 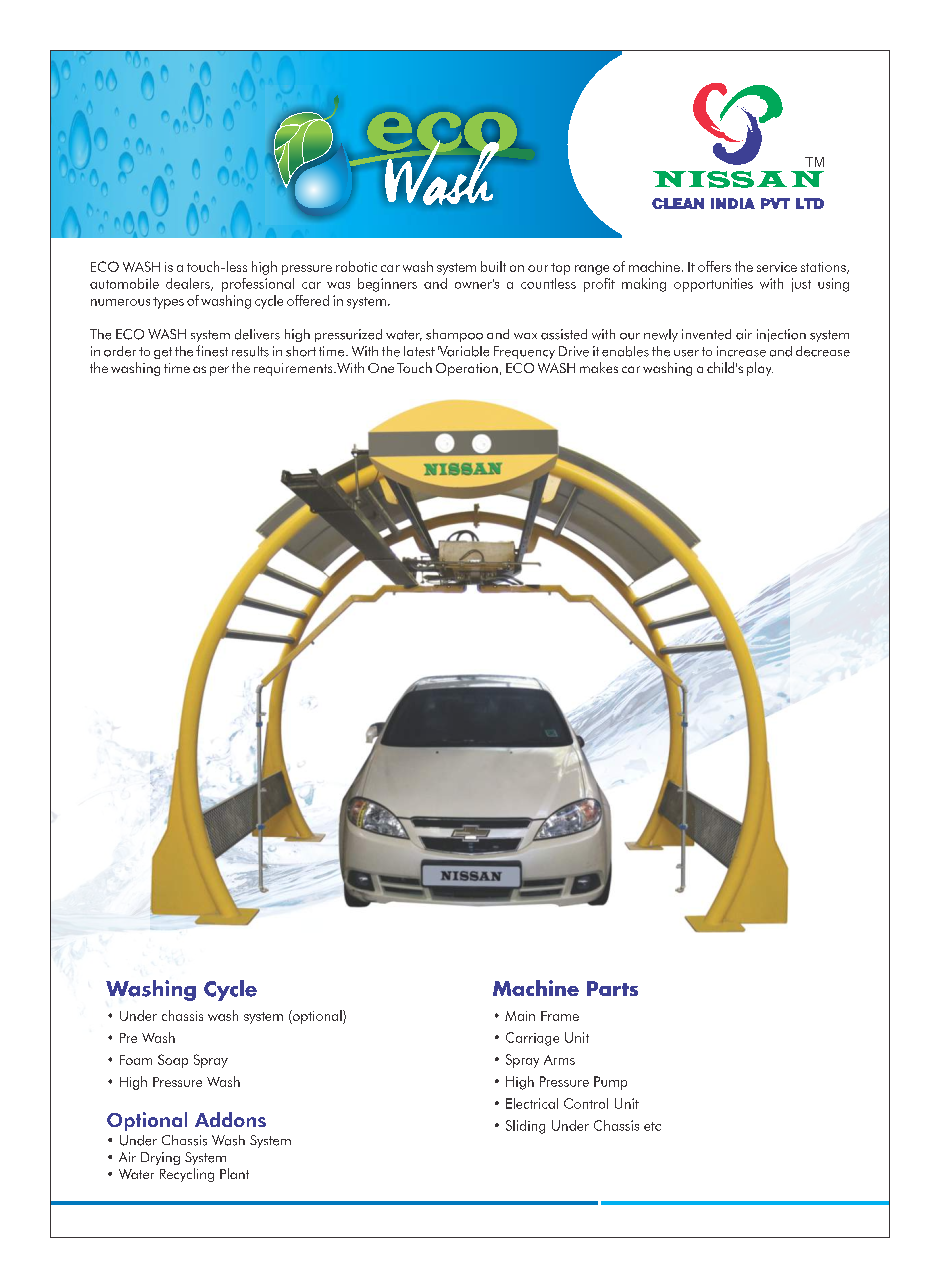 What do you see at coordinates (173, 1061) in the page?
I see `Soap` at bounding box center [173, 1061].
